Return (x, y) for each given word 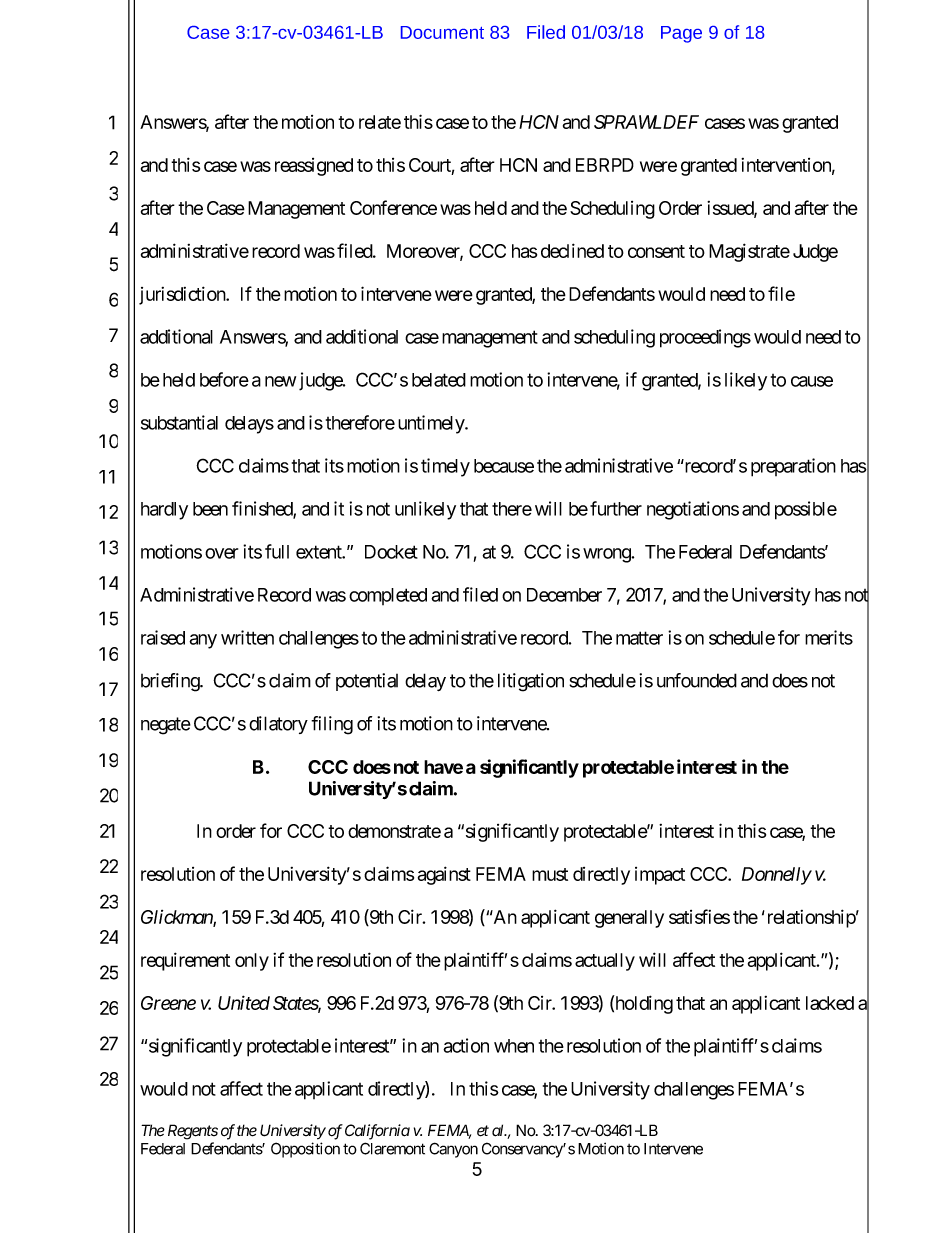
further (616, 508)
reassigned (314, 167)
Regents (193, 1132)
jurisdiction (183, 295)
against (444, 875)
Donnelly (777, 876)
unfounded (697, 680)
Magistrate (749, 252)
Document (442, 32)
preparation (793, 467)
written (247, 637)
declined (572, 250)
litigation (531, 682)
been (210, 509)
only (252, 962)
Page (681, 34)
